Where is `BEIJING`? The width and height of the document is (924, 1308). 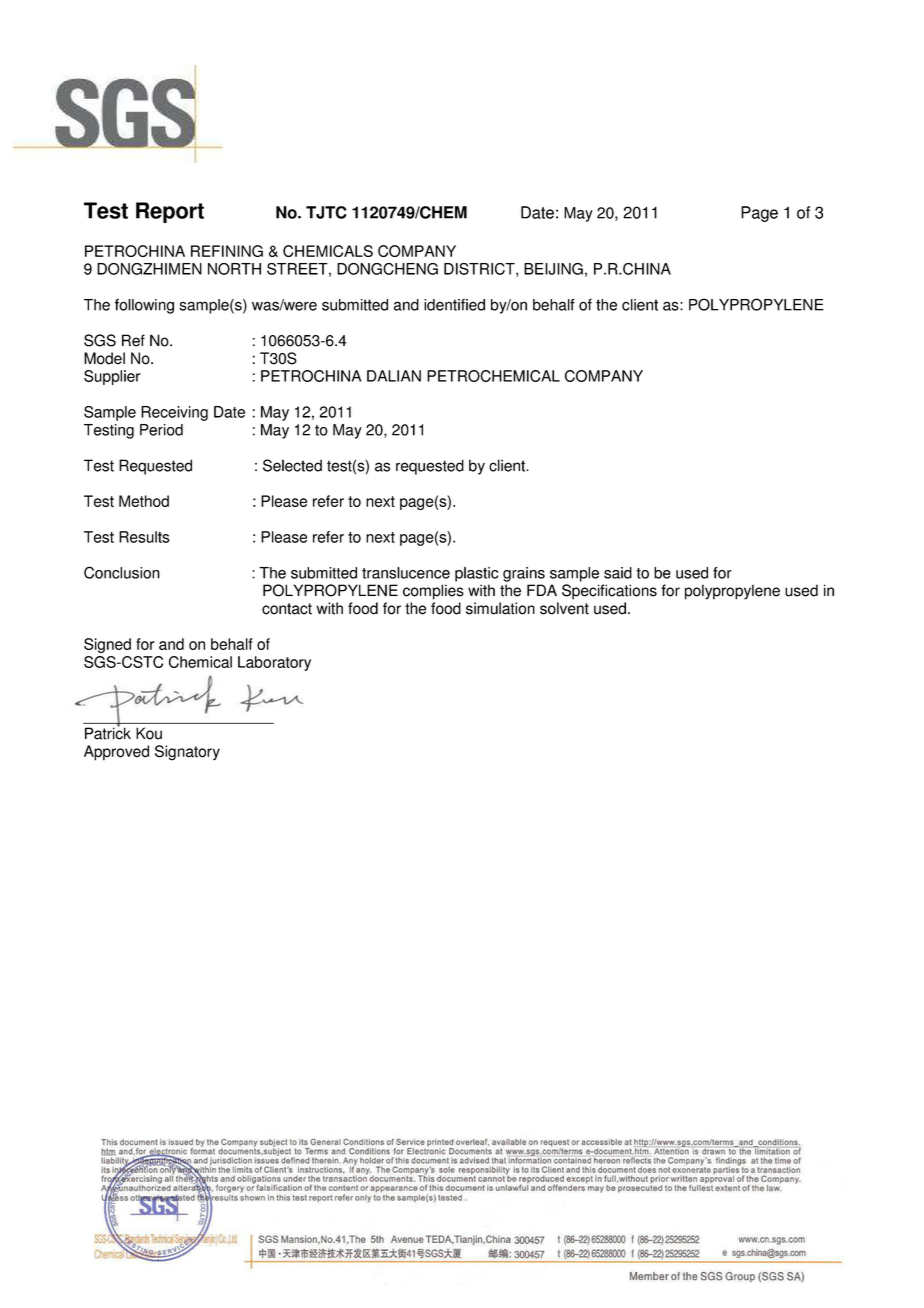
BEIJING is located at coordinates (553, 269).
